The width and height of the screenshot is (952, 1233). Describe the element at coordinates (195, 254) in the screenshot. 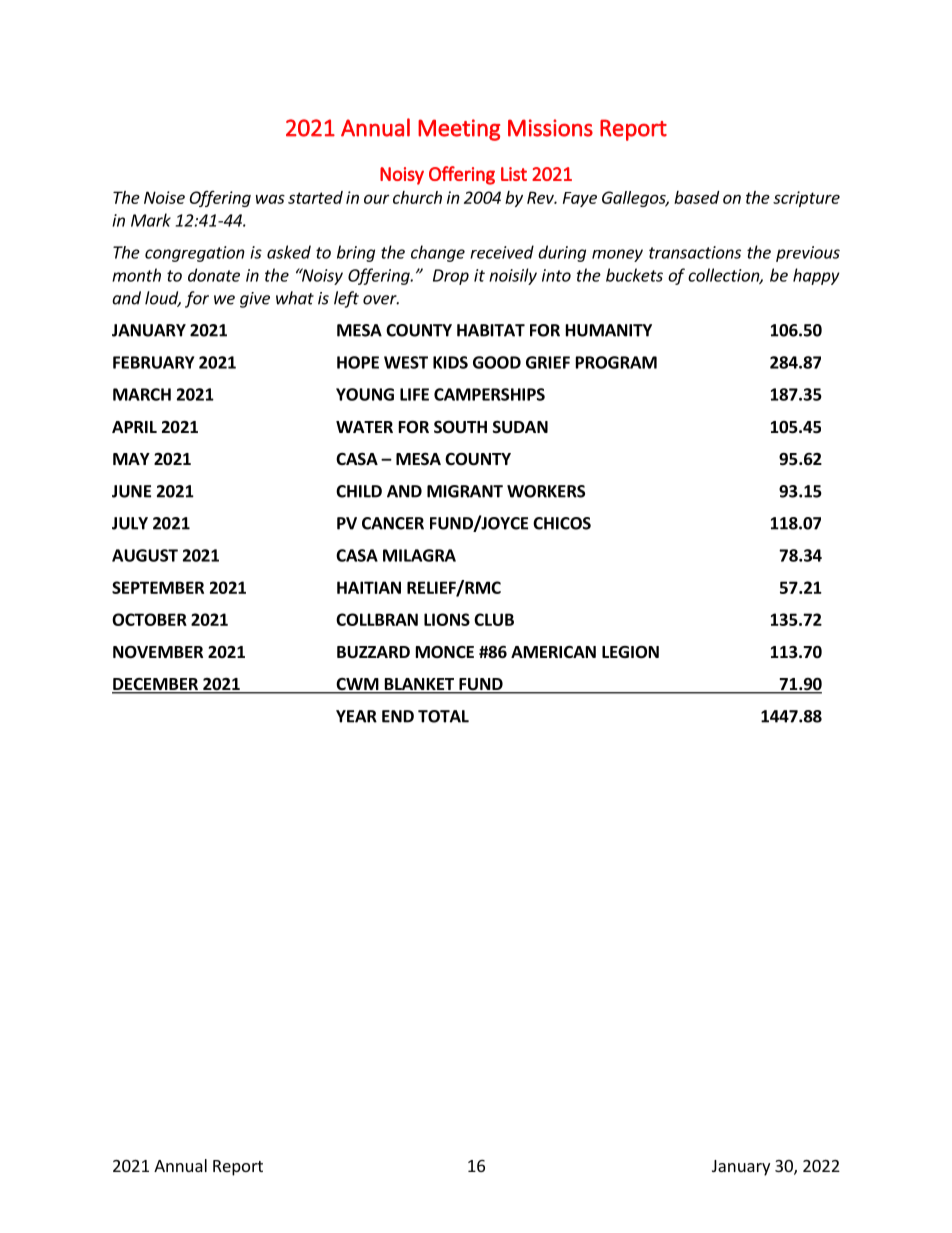

I see `congregation` at that location.
